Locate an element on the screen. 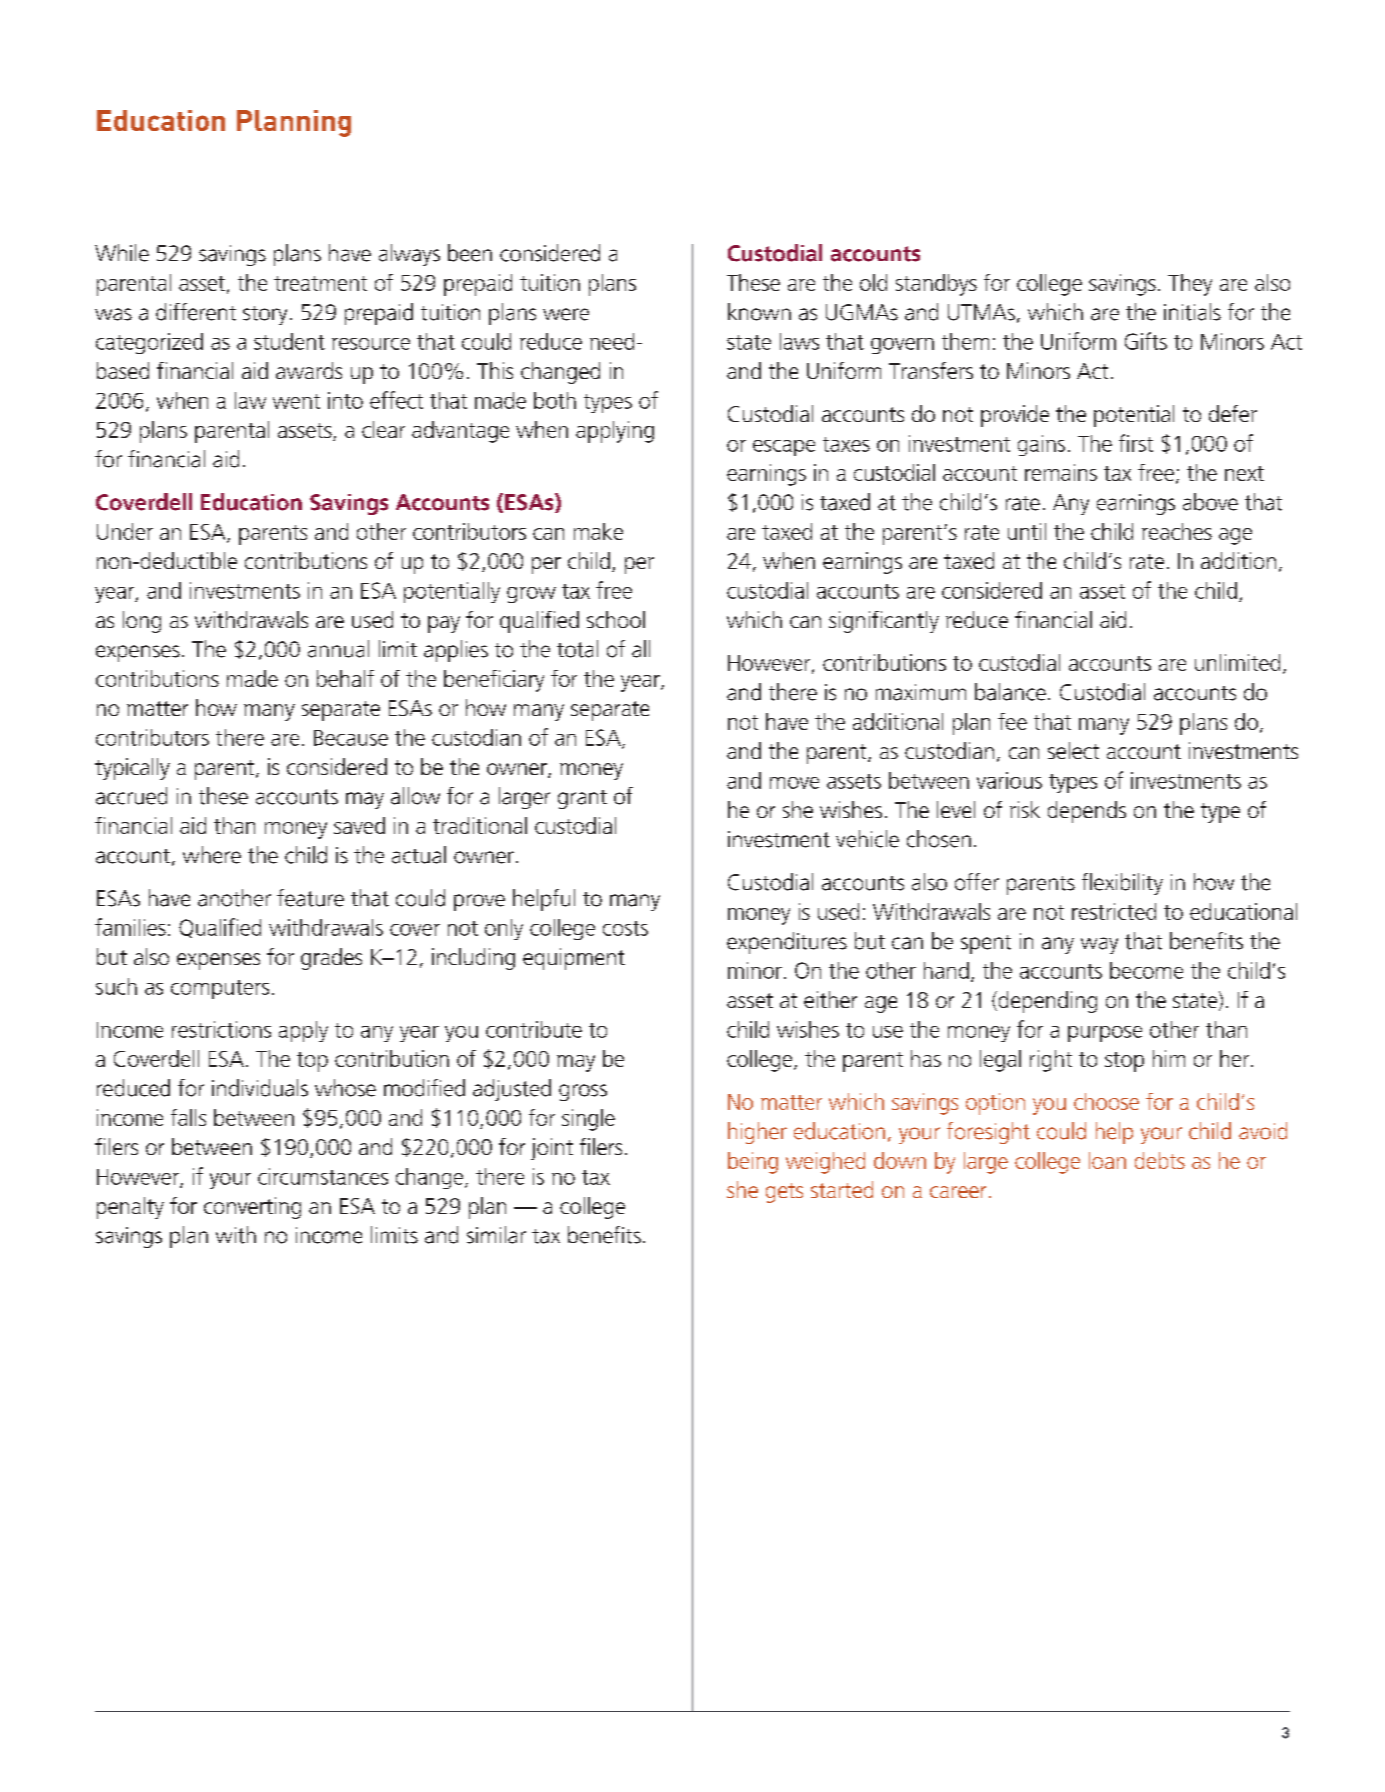  converting is located at coordinates (252, 1208).
